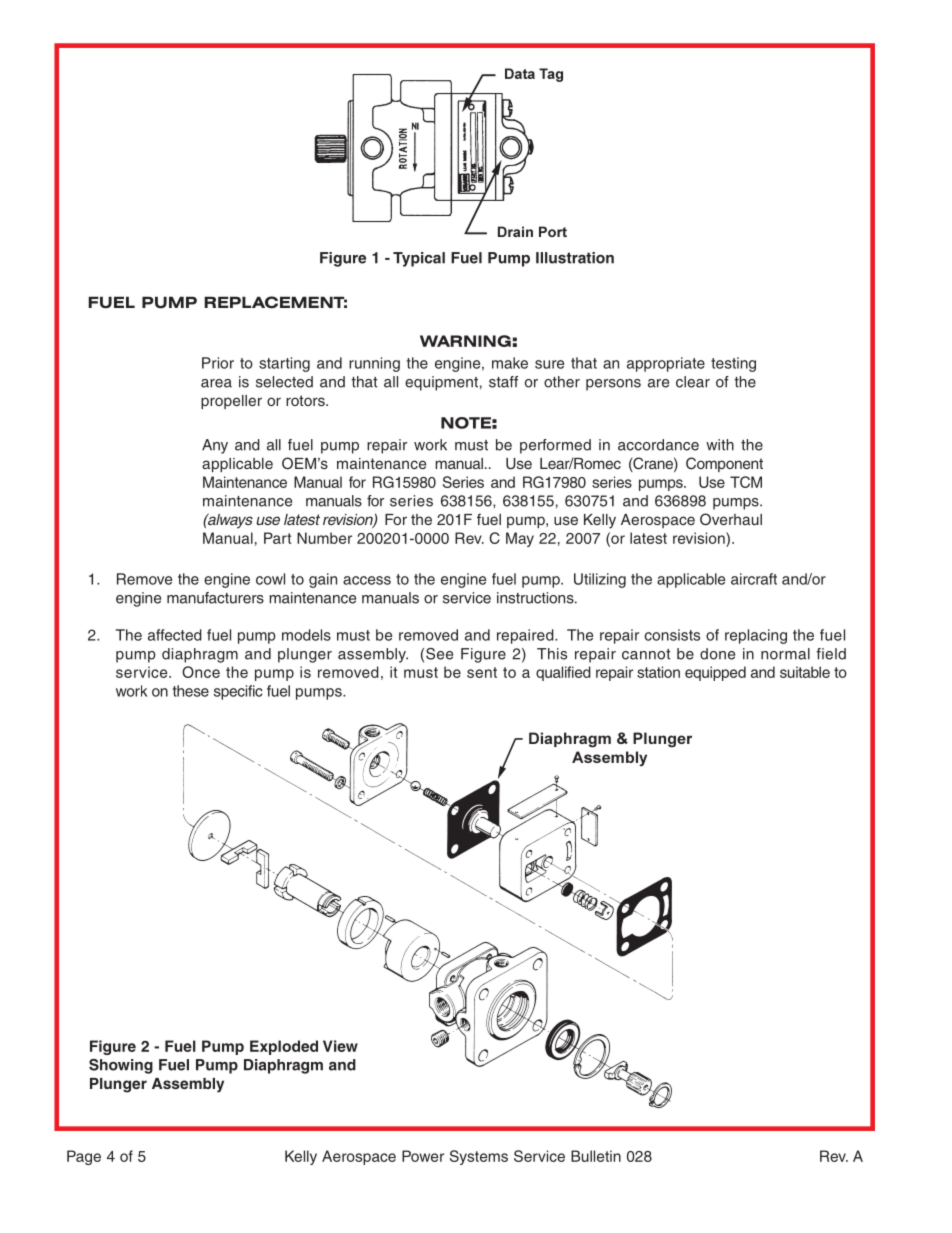  Describe the element at coordinates (479, 1157) in the screenshot. I see `Systems` at that location.
